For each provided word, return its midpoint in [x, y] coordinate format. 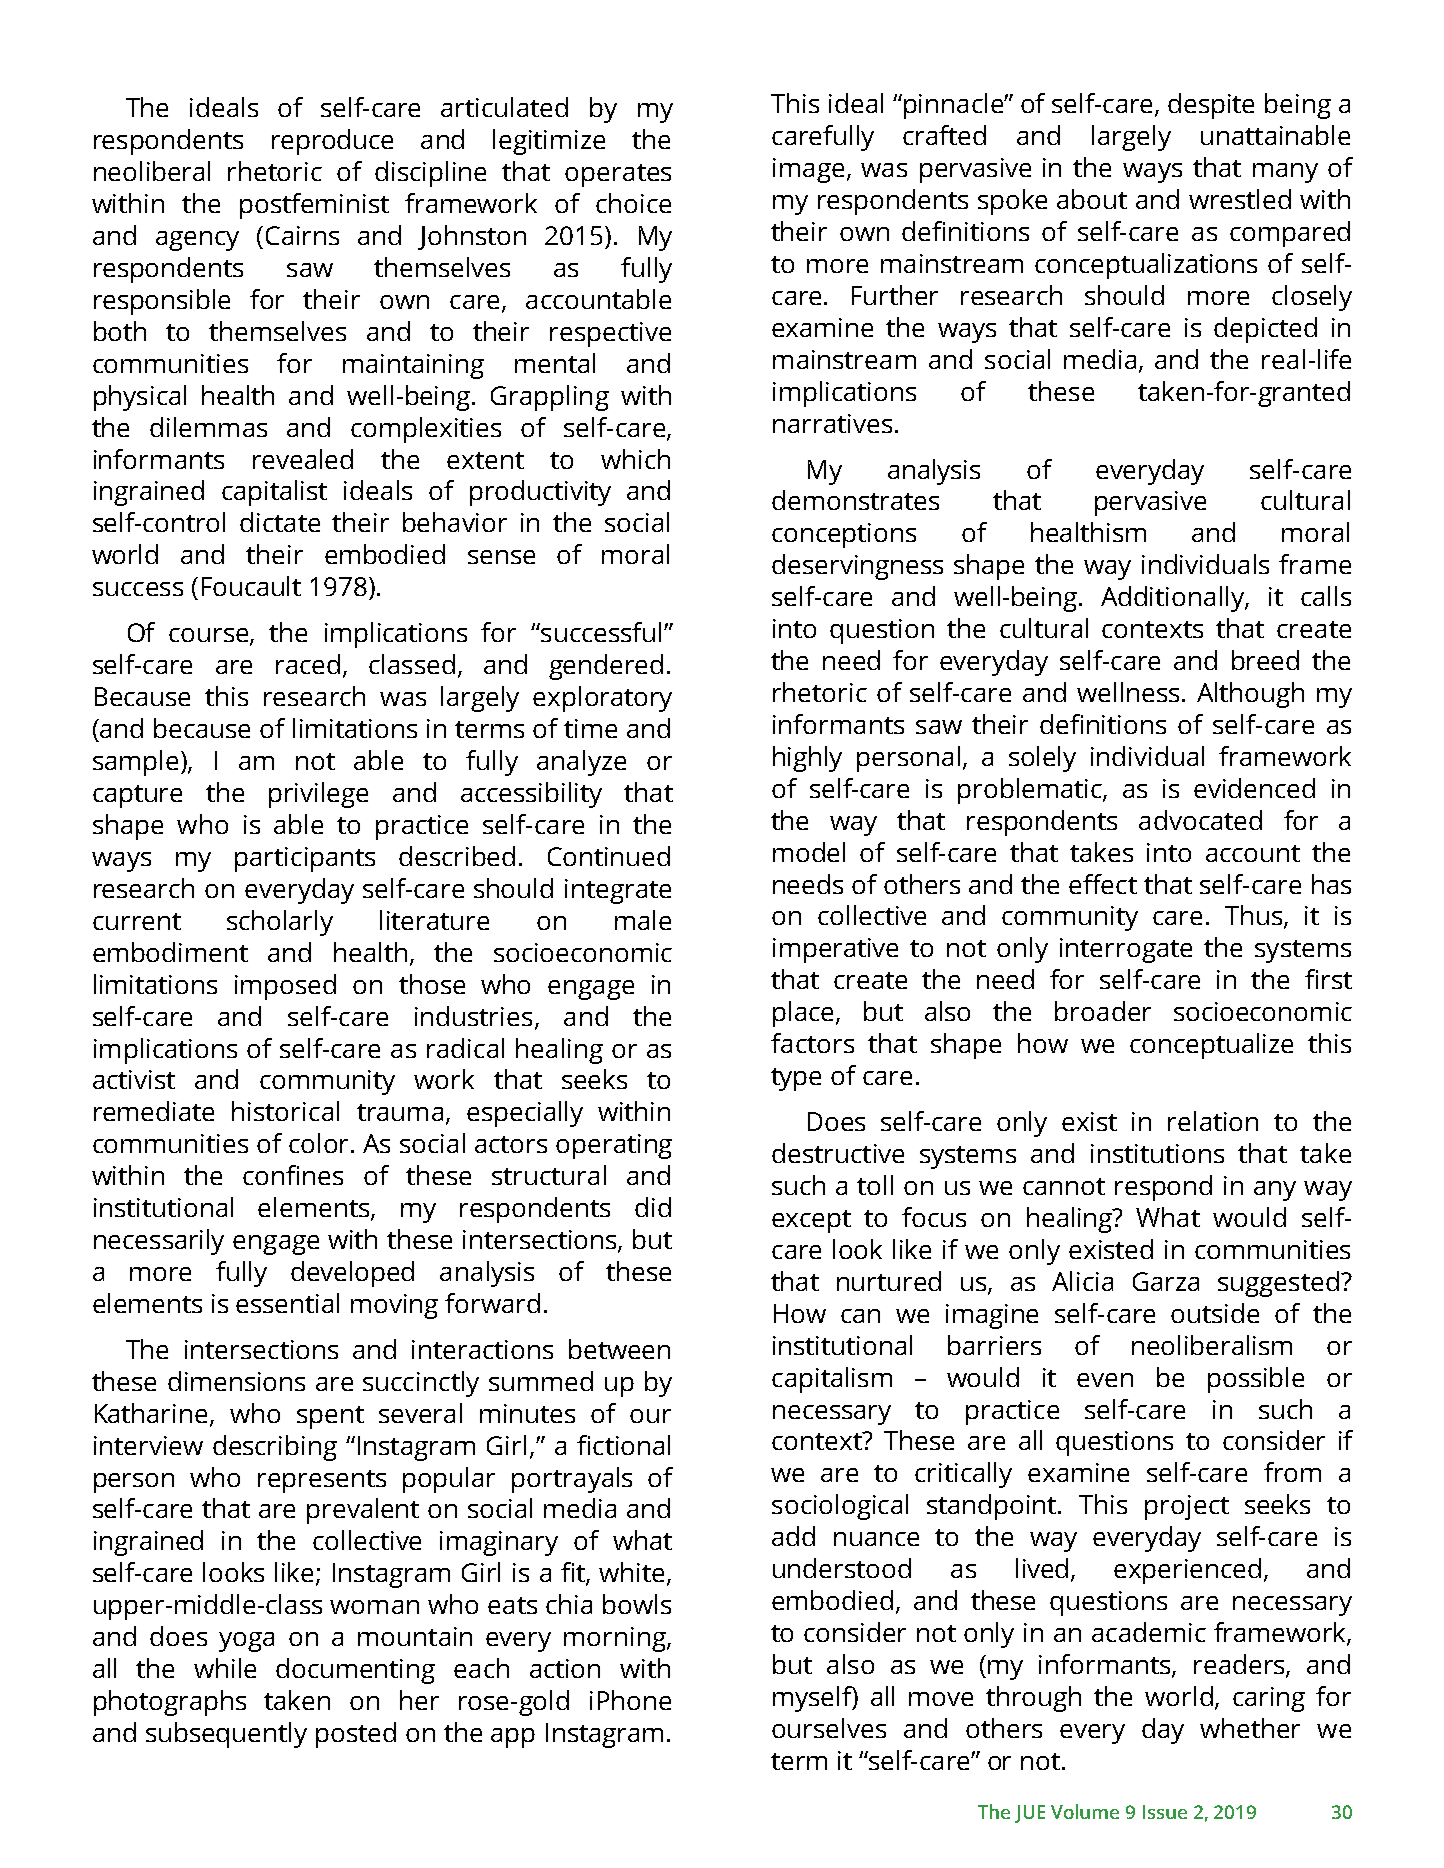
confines [293, 1175]
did [653, 1207]
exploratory [602, 699]
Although [1250, 695]
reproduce [332, 142]
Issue [1165, 1812]
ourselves [829, 1728]
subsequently [226, 1735]
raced [308, 664]
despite [1211, 106]
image [808, 170]
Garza [1166, 1281]
